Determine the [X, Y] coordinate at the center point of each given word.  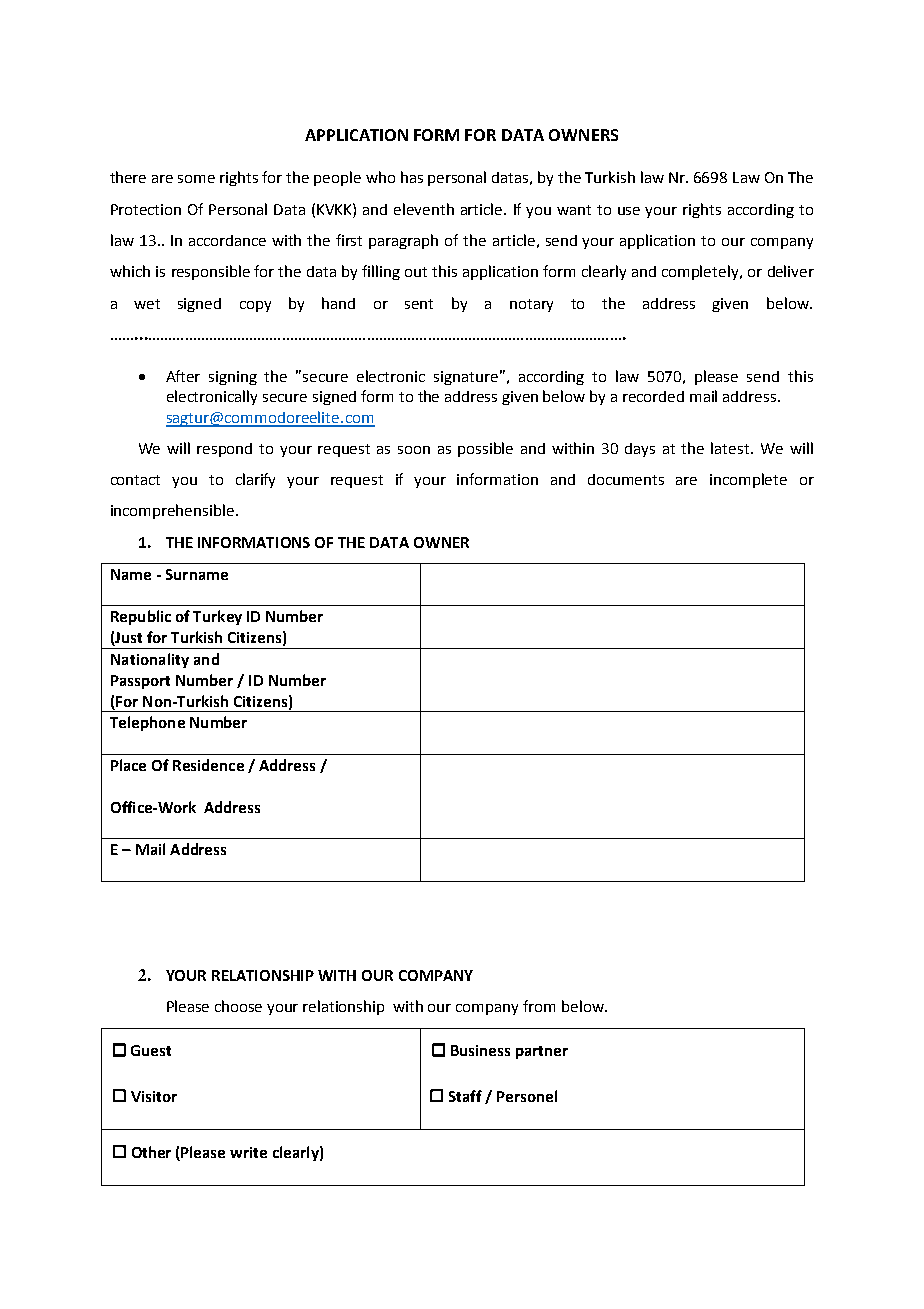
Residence [208, 765]
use [629, 211]
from [539, 1006]
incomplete [748, 480]
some [196, 179]
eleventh [424, 209]
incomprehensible [172, 511]
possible [485, 449]
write [248, 1152]
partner [542, 1052]
